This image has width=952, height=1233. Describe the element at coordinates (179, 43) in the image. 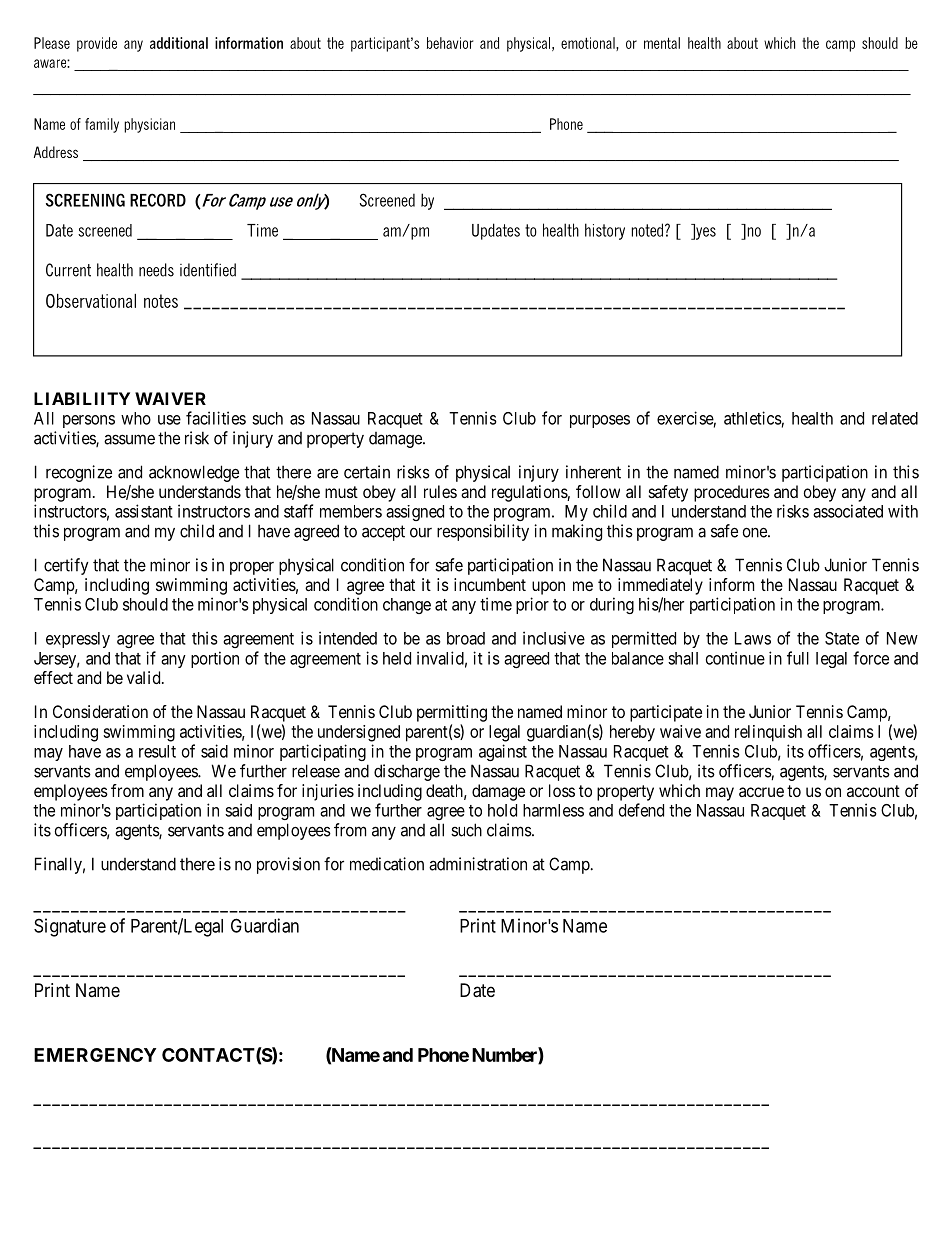

I see `additional` at that location.
